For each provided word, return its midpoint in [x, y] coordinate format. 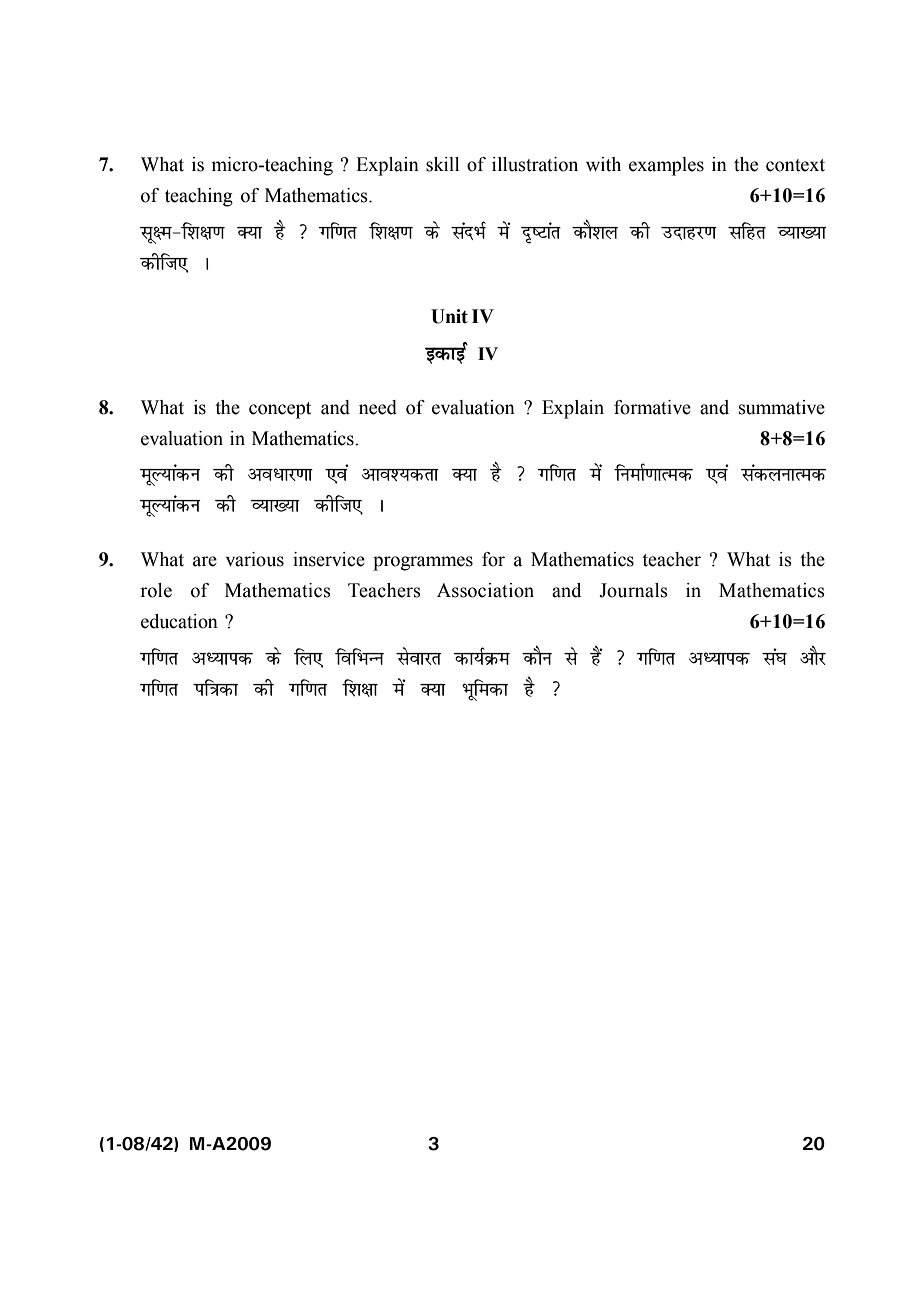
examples [666, 166]
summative [782, 407]
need [378, 407]
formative [652, 407]
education [179, 621]
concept [280, 410]
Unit [449, 316]
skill [443, 164]
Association [485, 590]
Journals [633, 590]
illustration [535, 164]
